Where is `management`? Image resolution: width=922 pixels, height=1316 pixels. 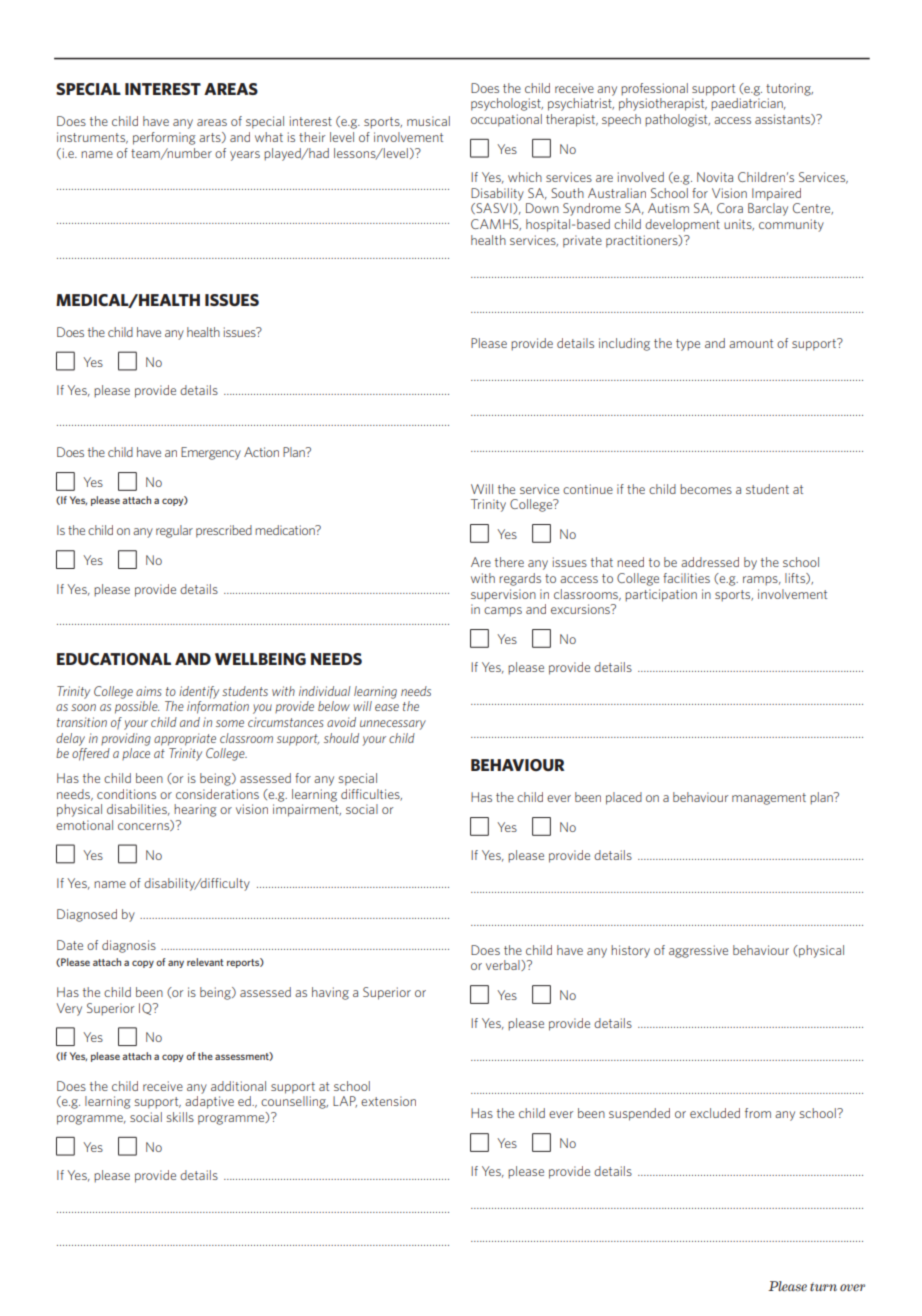
management is located at coordinates (769, 799).
